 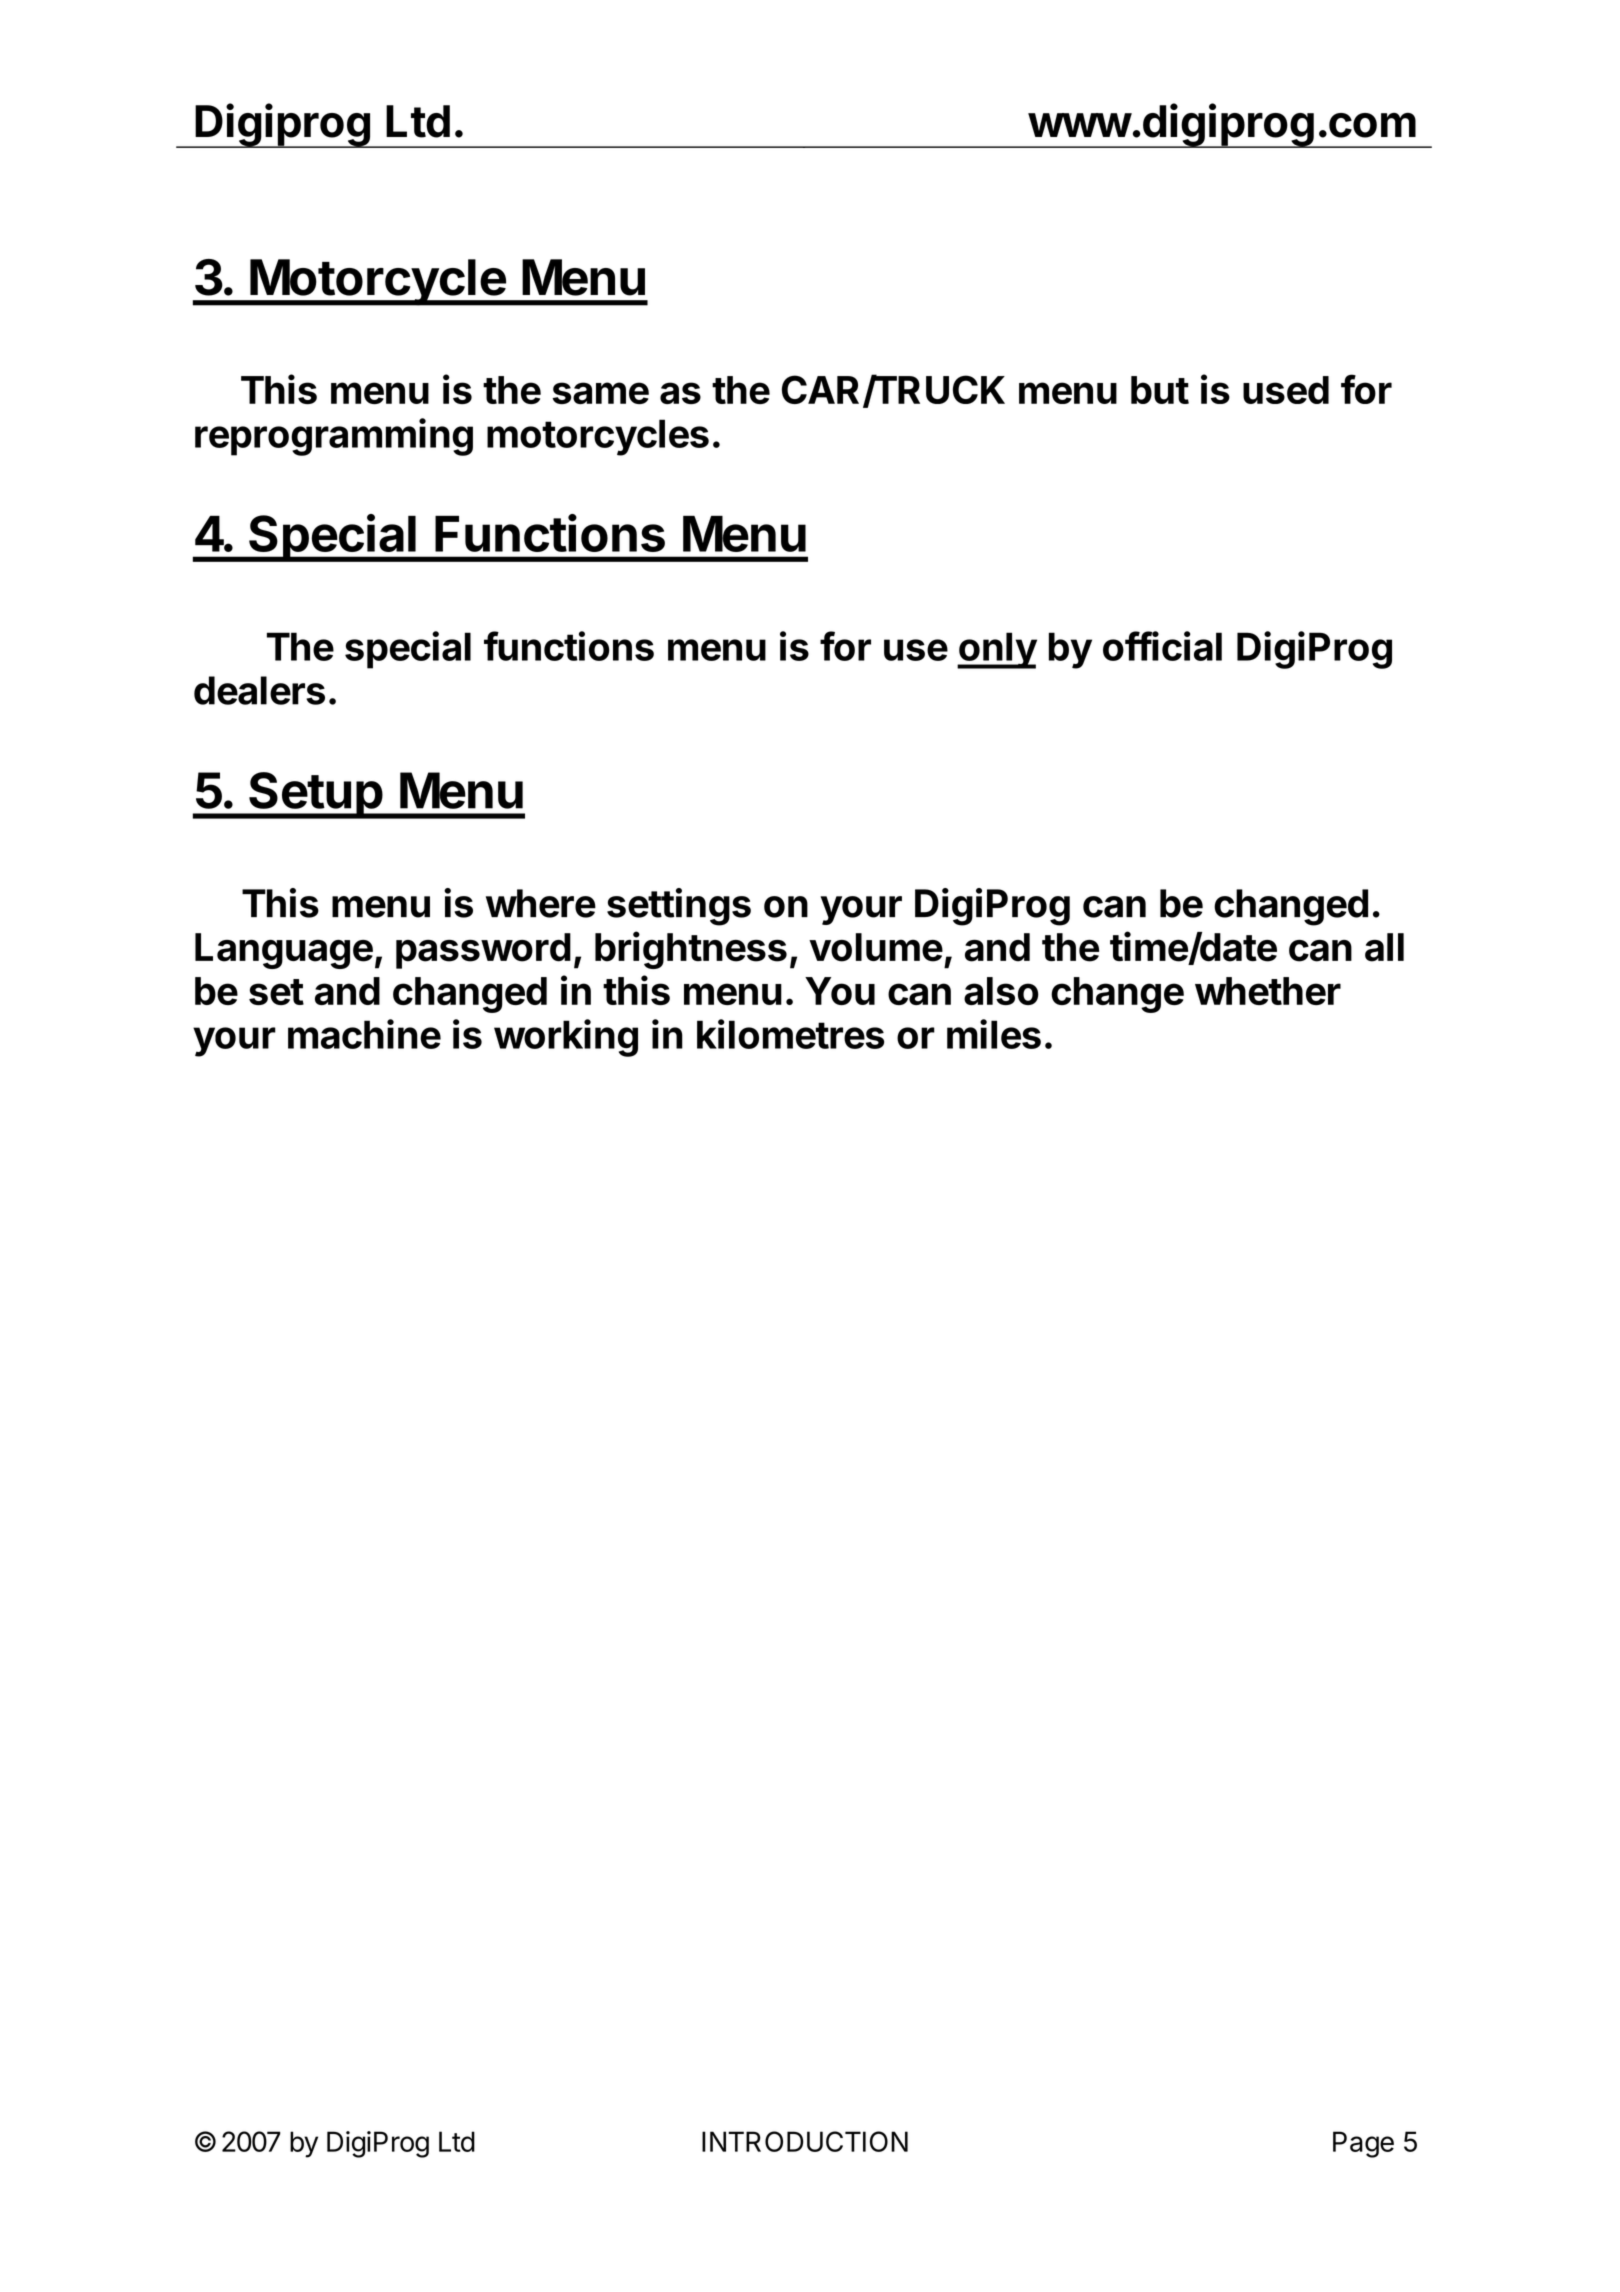 What do you see at coordinates (805, 2141) in the image?
I see `INTRODUCTION` at bounding box center [805, 2141].
